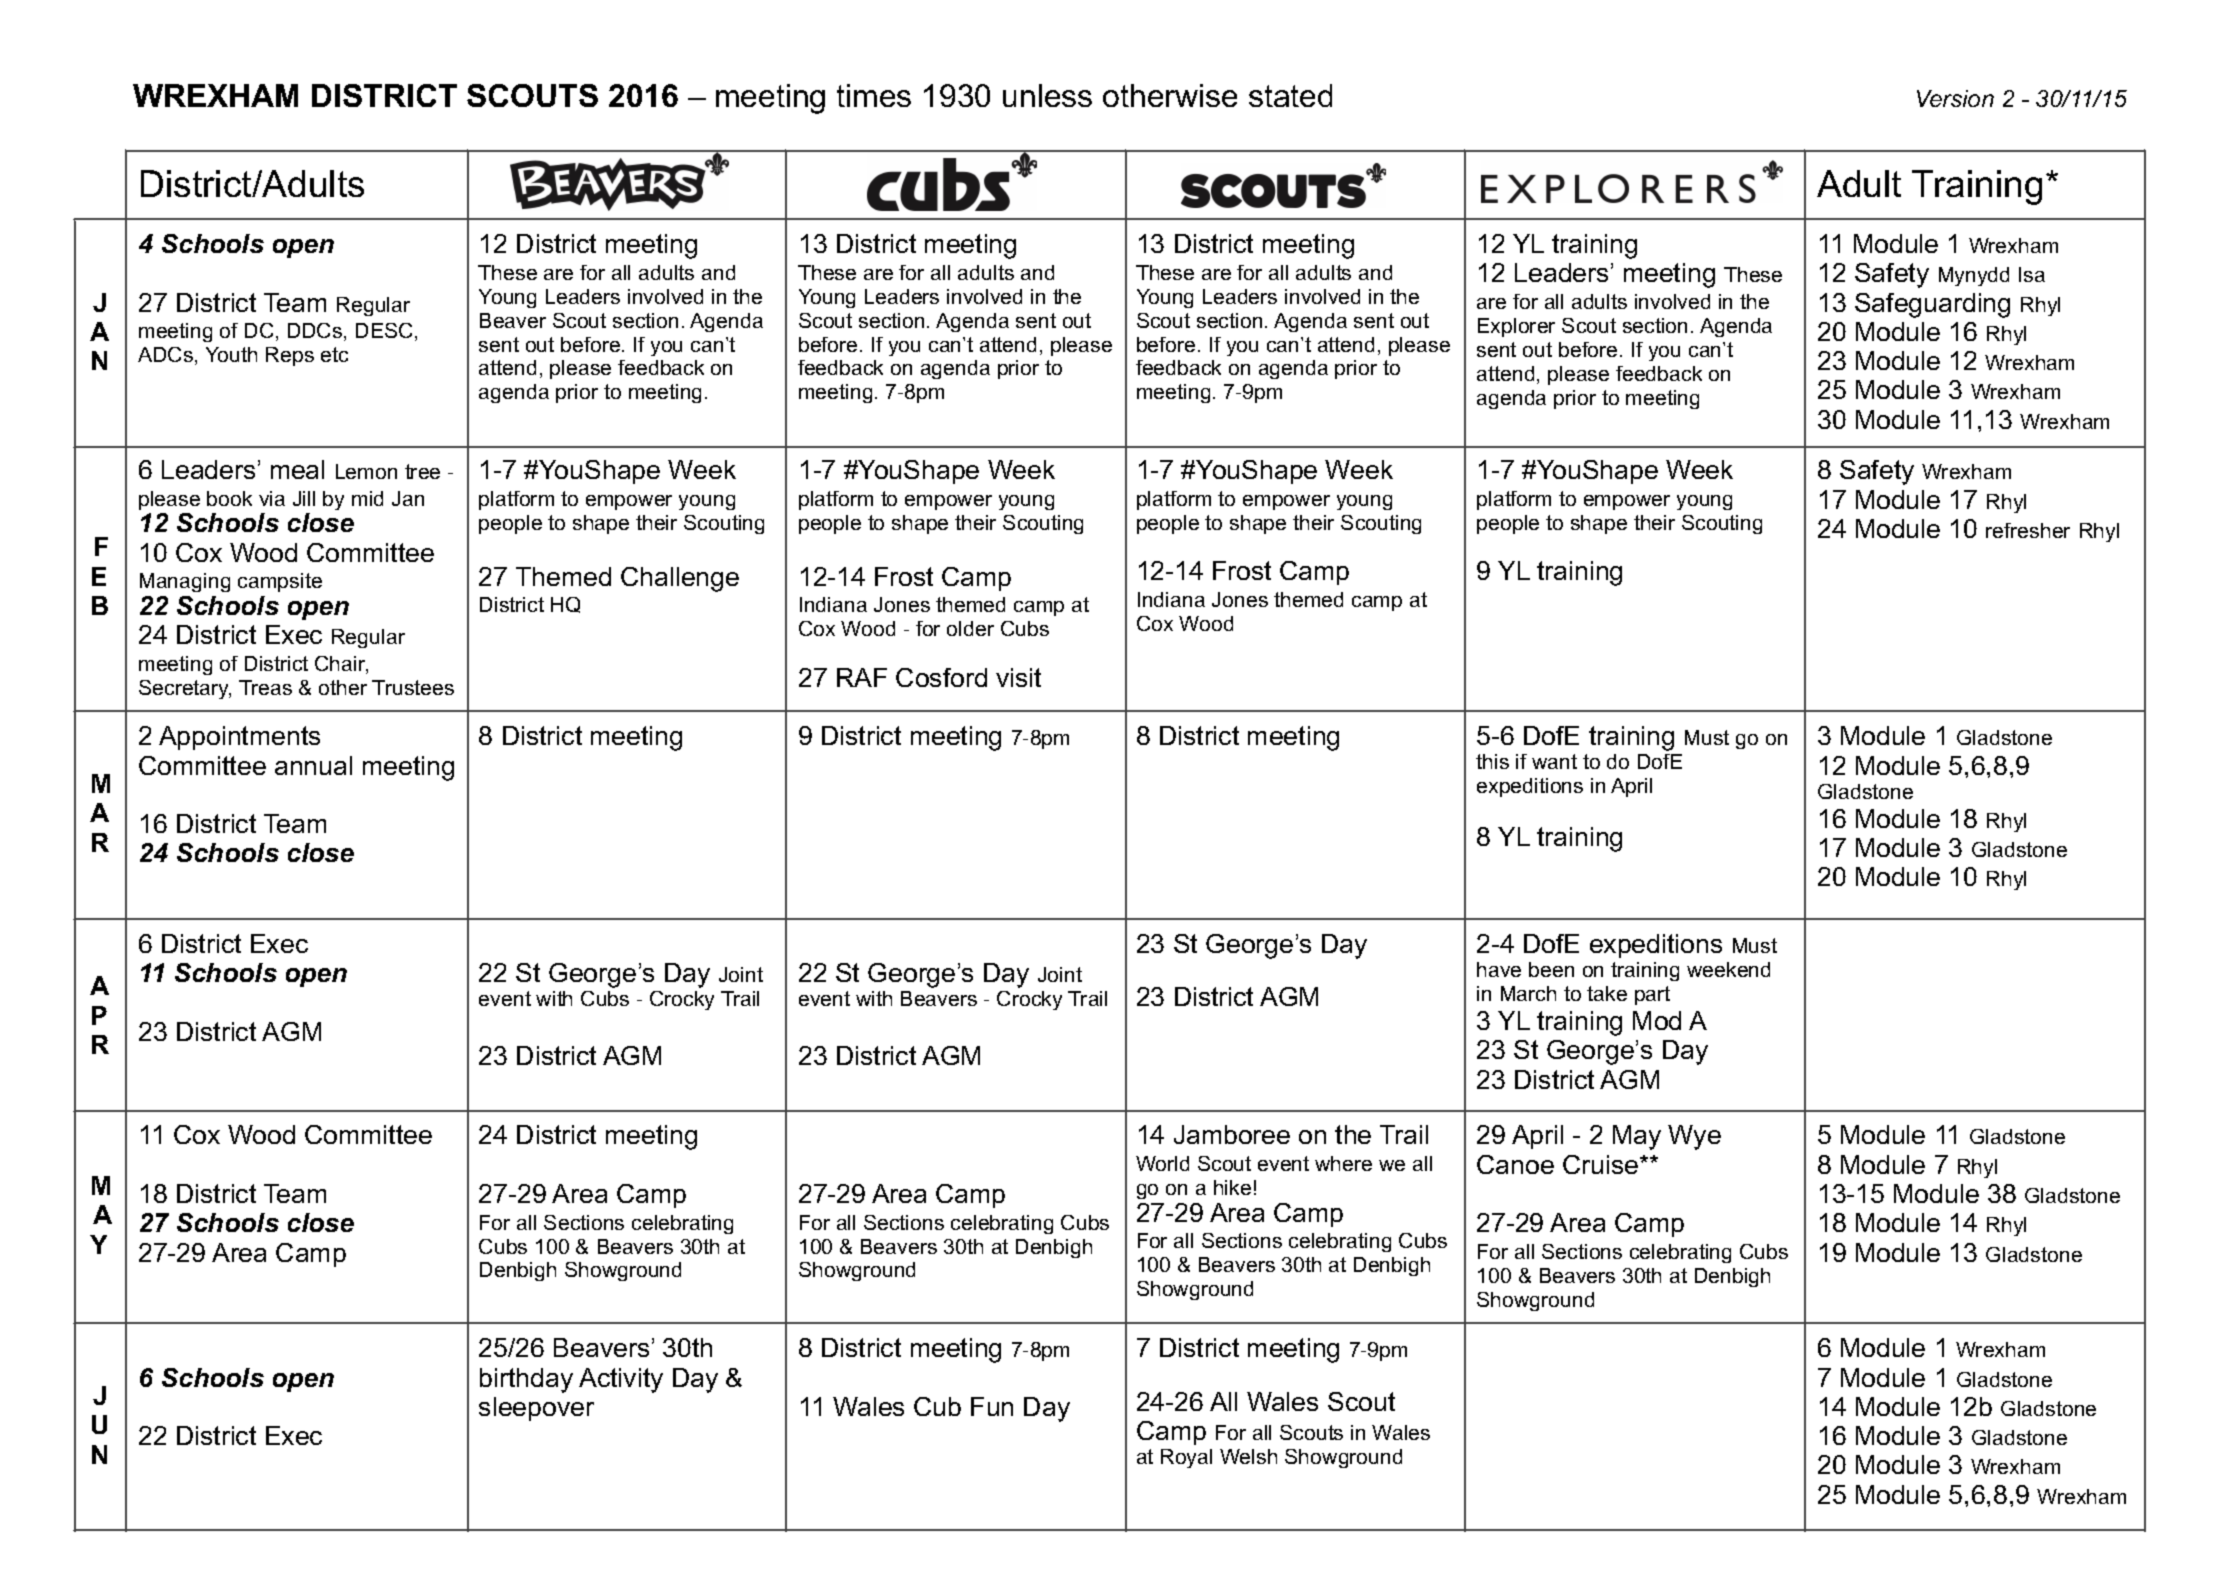 The image size is (2240, 1584). What do you see at coordinates (536, 1409) in the image?
I see `sleepover` at bounding box center [536, 1409].
